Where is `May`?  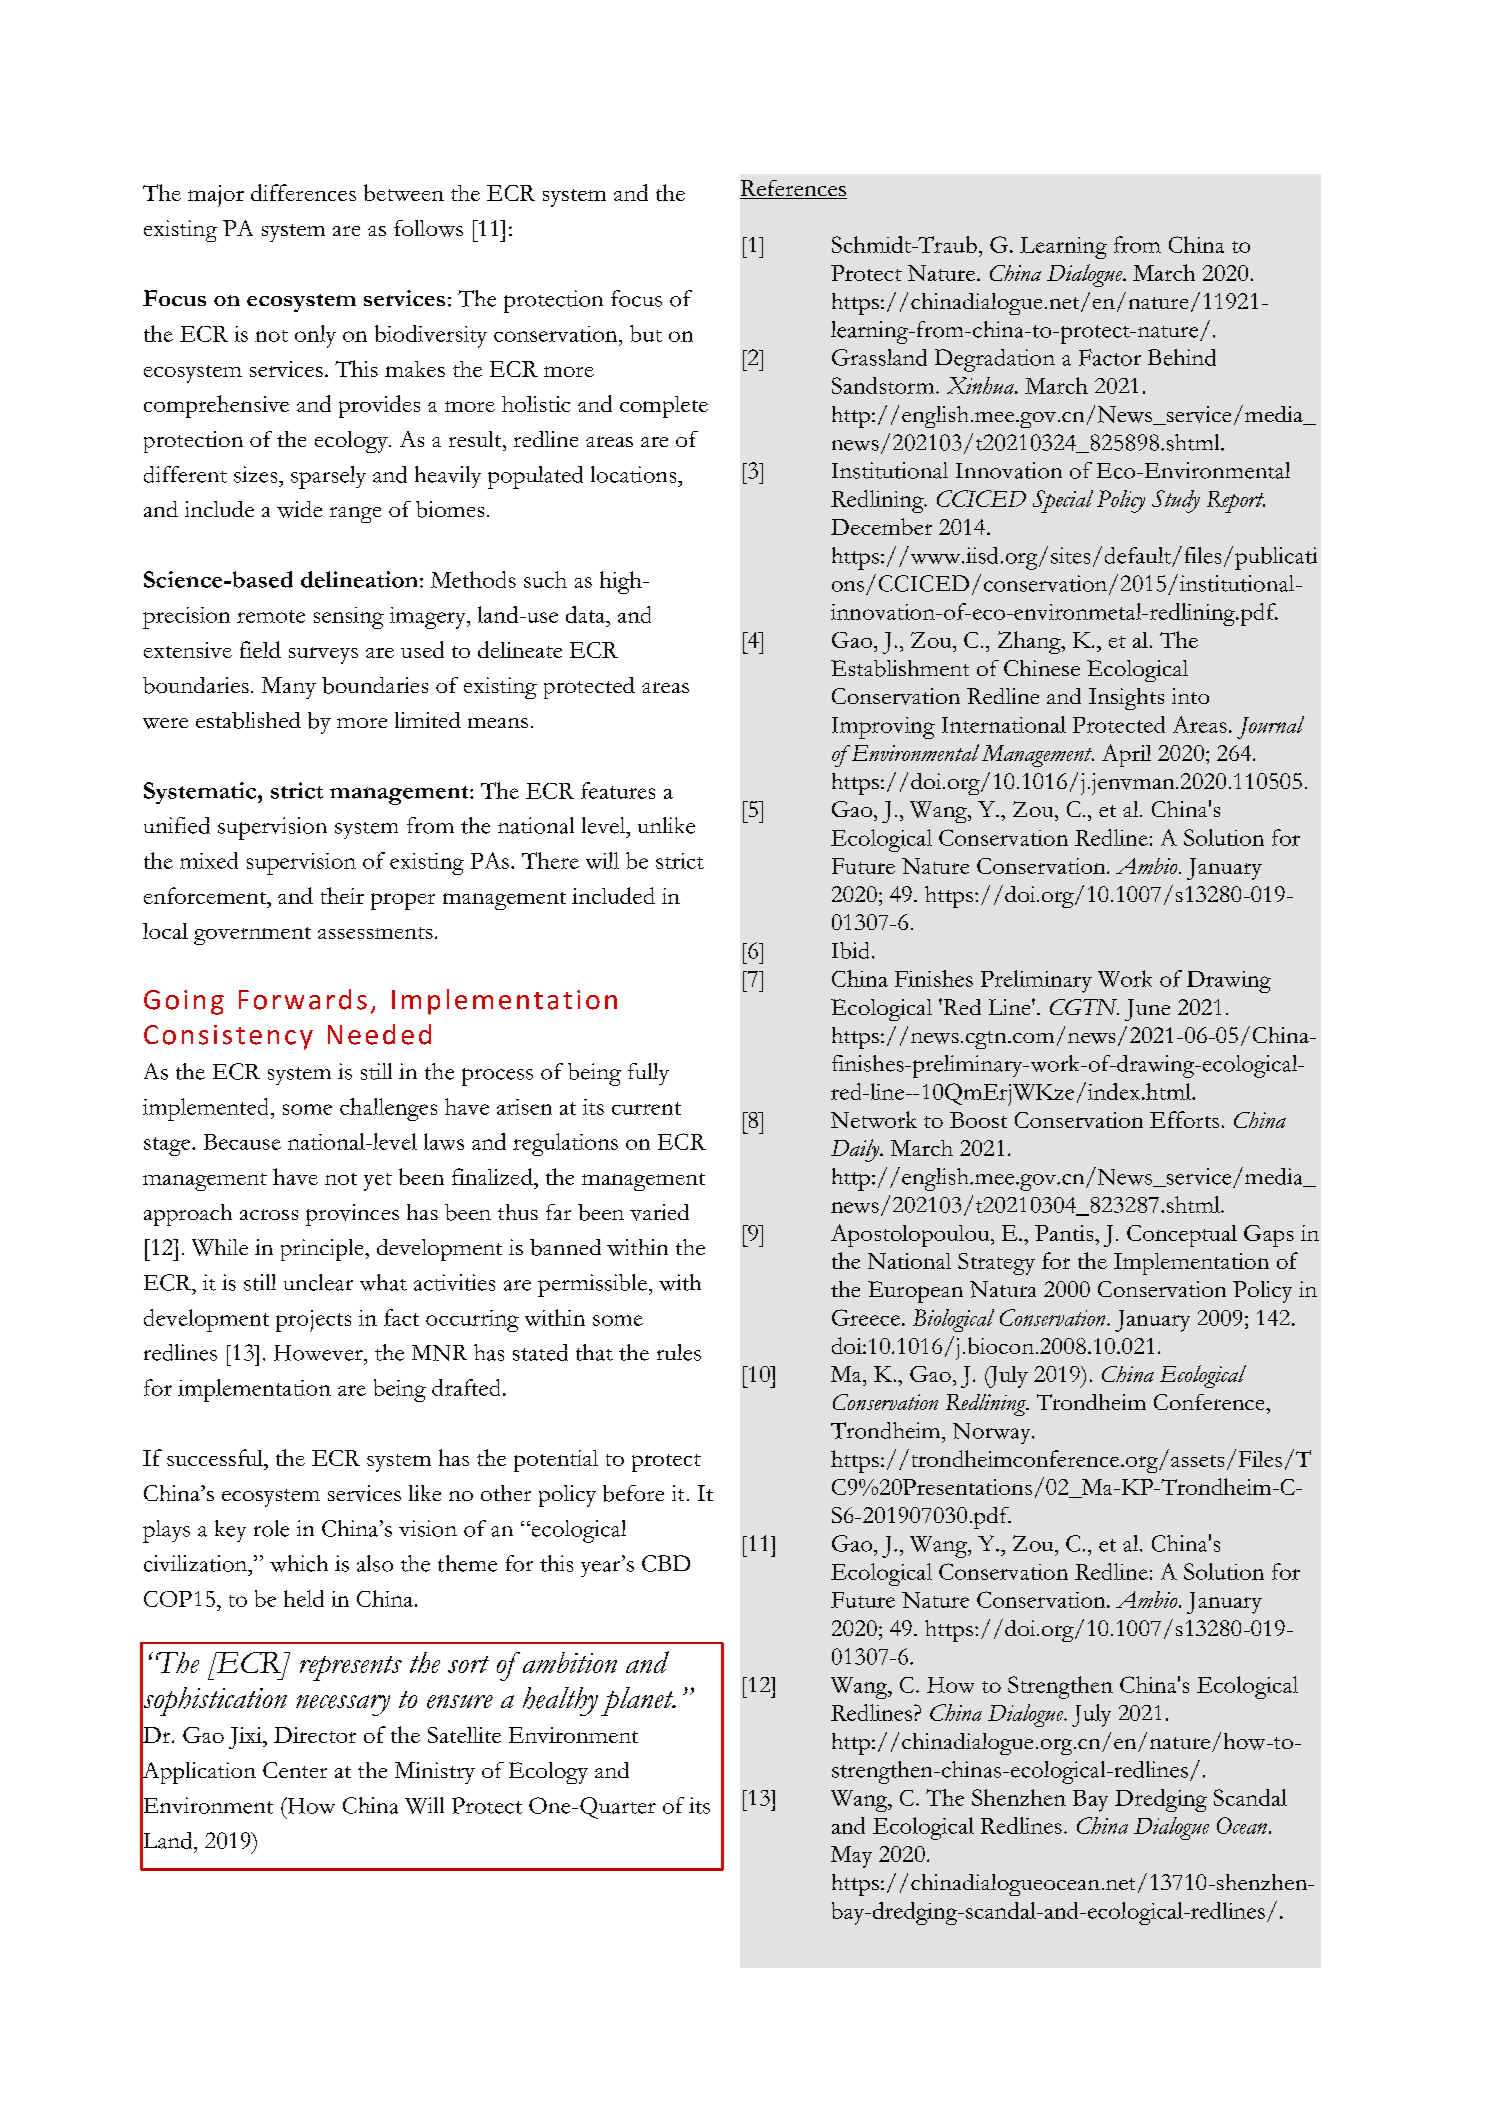 May is located at coordinates (851, 1857).
